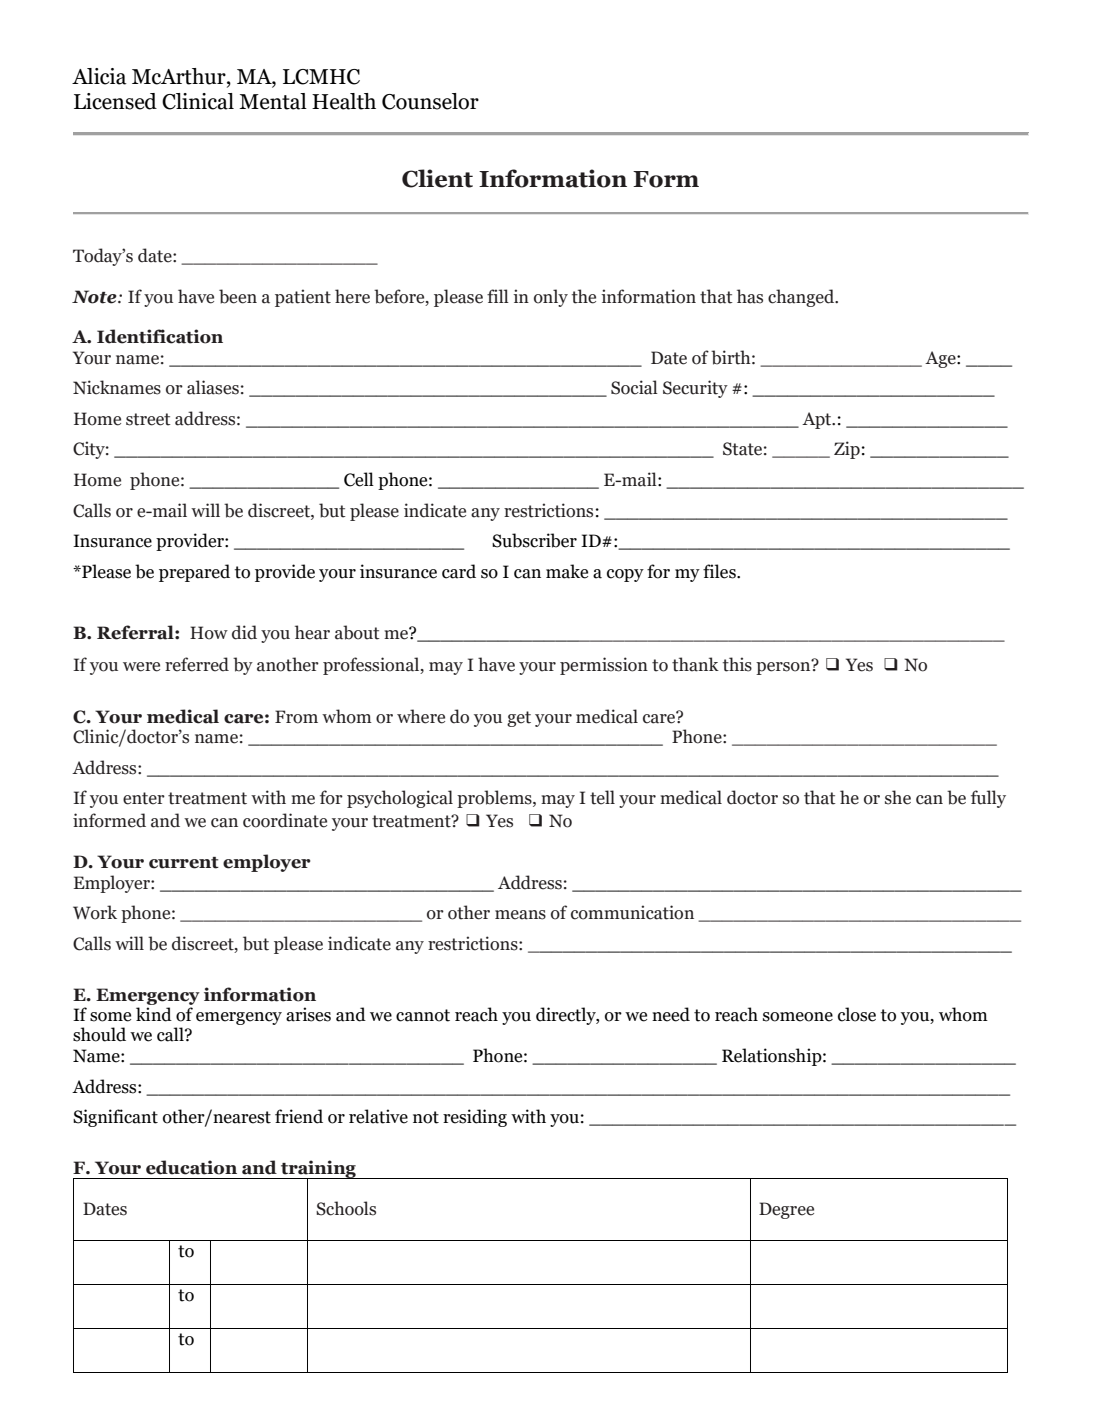 This screenshot has height=1419, width=1096. Describe the element at coordinates (857, 1014) in the screenshot. I see `close` at that location.
